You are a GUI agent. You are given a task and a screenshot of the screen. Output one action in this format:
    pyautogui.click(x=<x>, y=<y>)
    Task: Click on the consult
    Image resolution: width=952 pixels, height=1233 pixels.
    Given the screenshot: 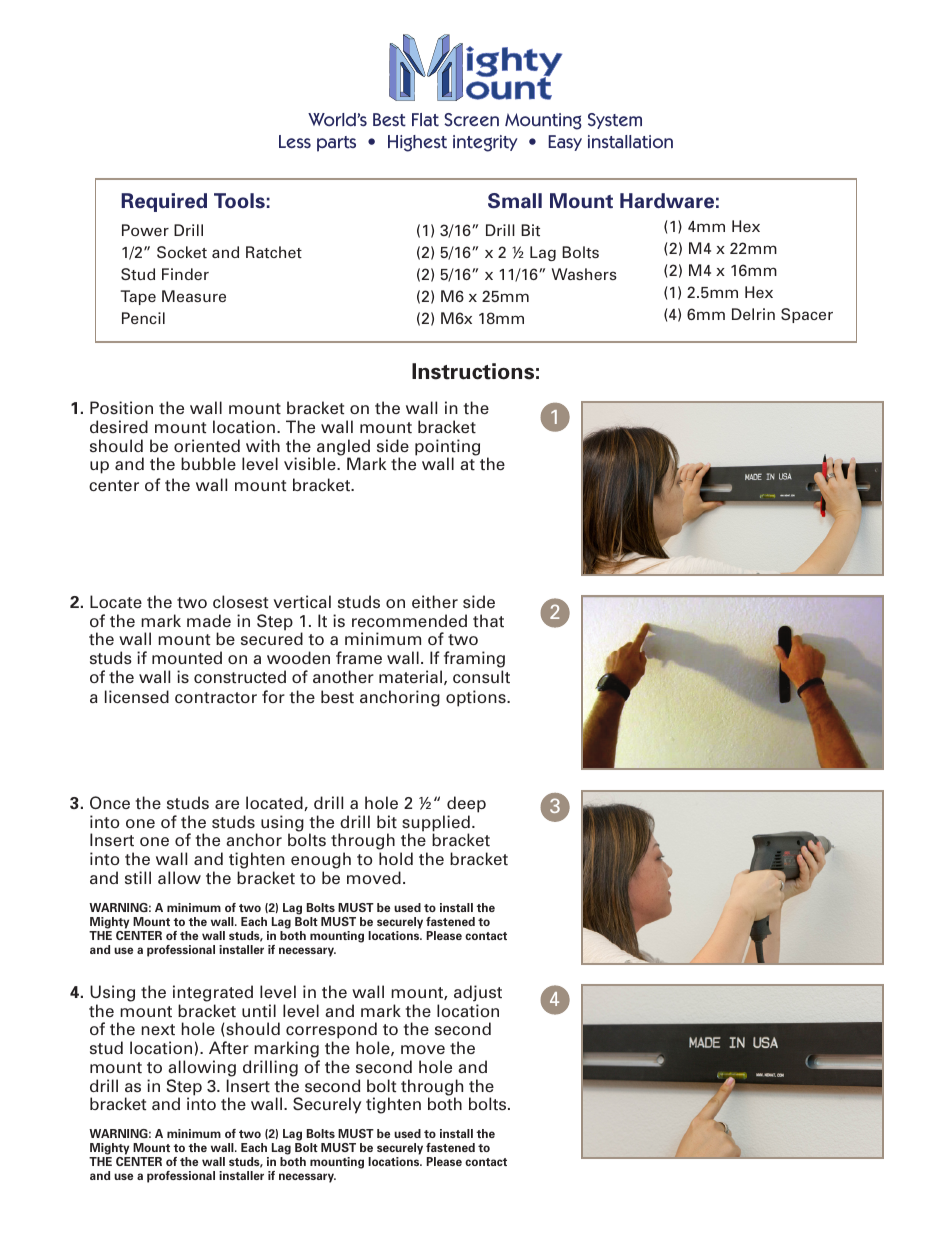 What is the action you would take?
    pyautogui.click(x=481, y=677)
